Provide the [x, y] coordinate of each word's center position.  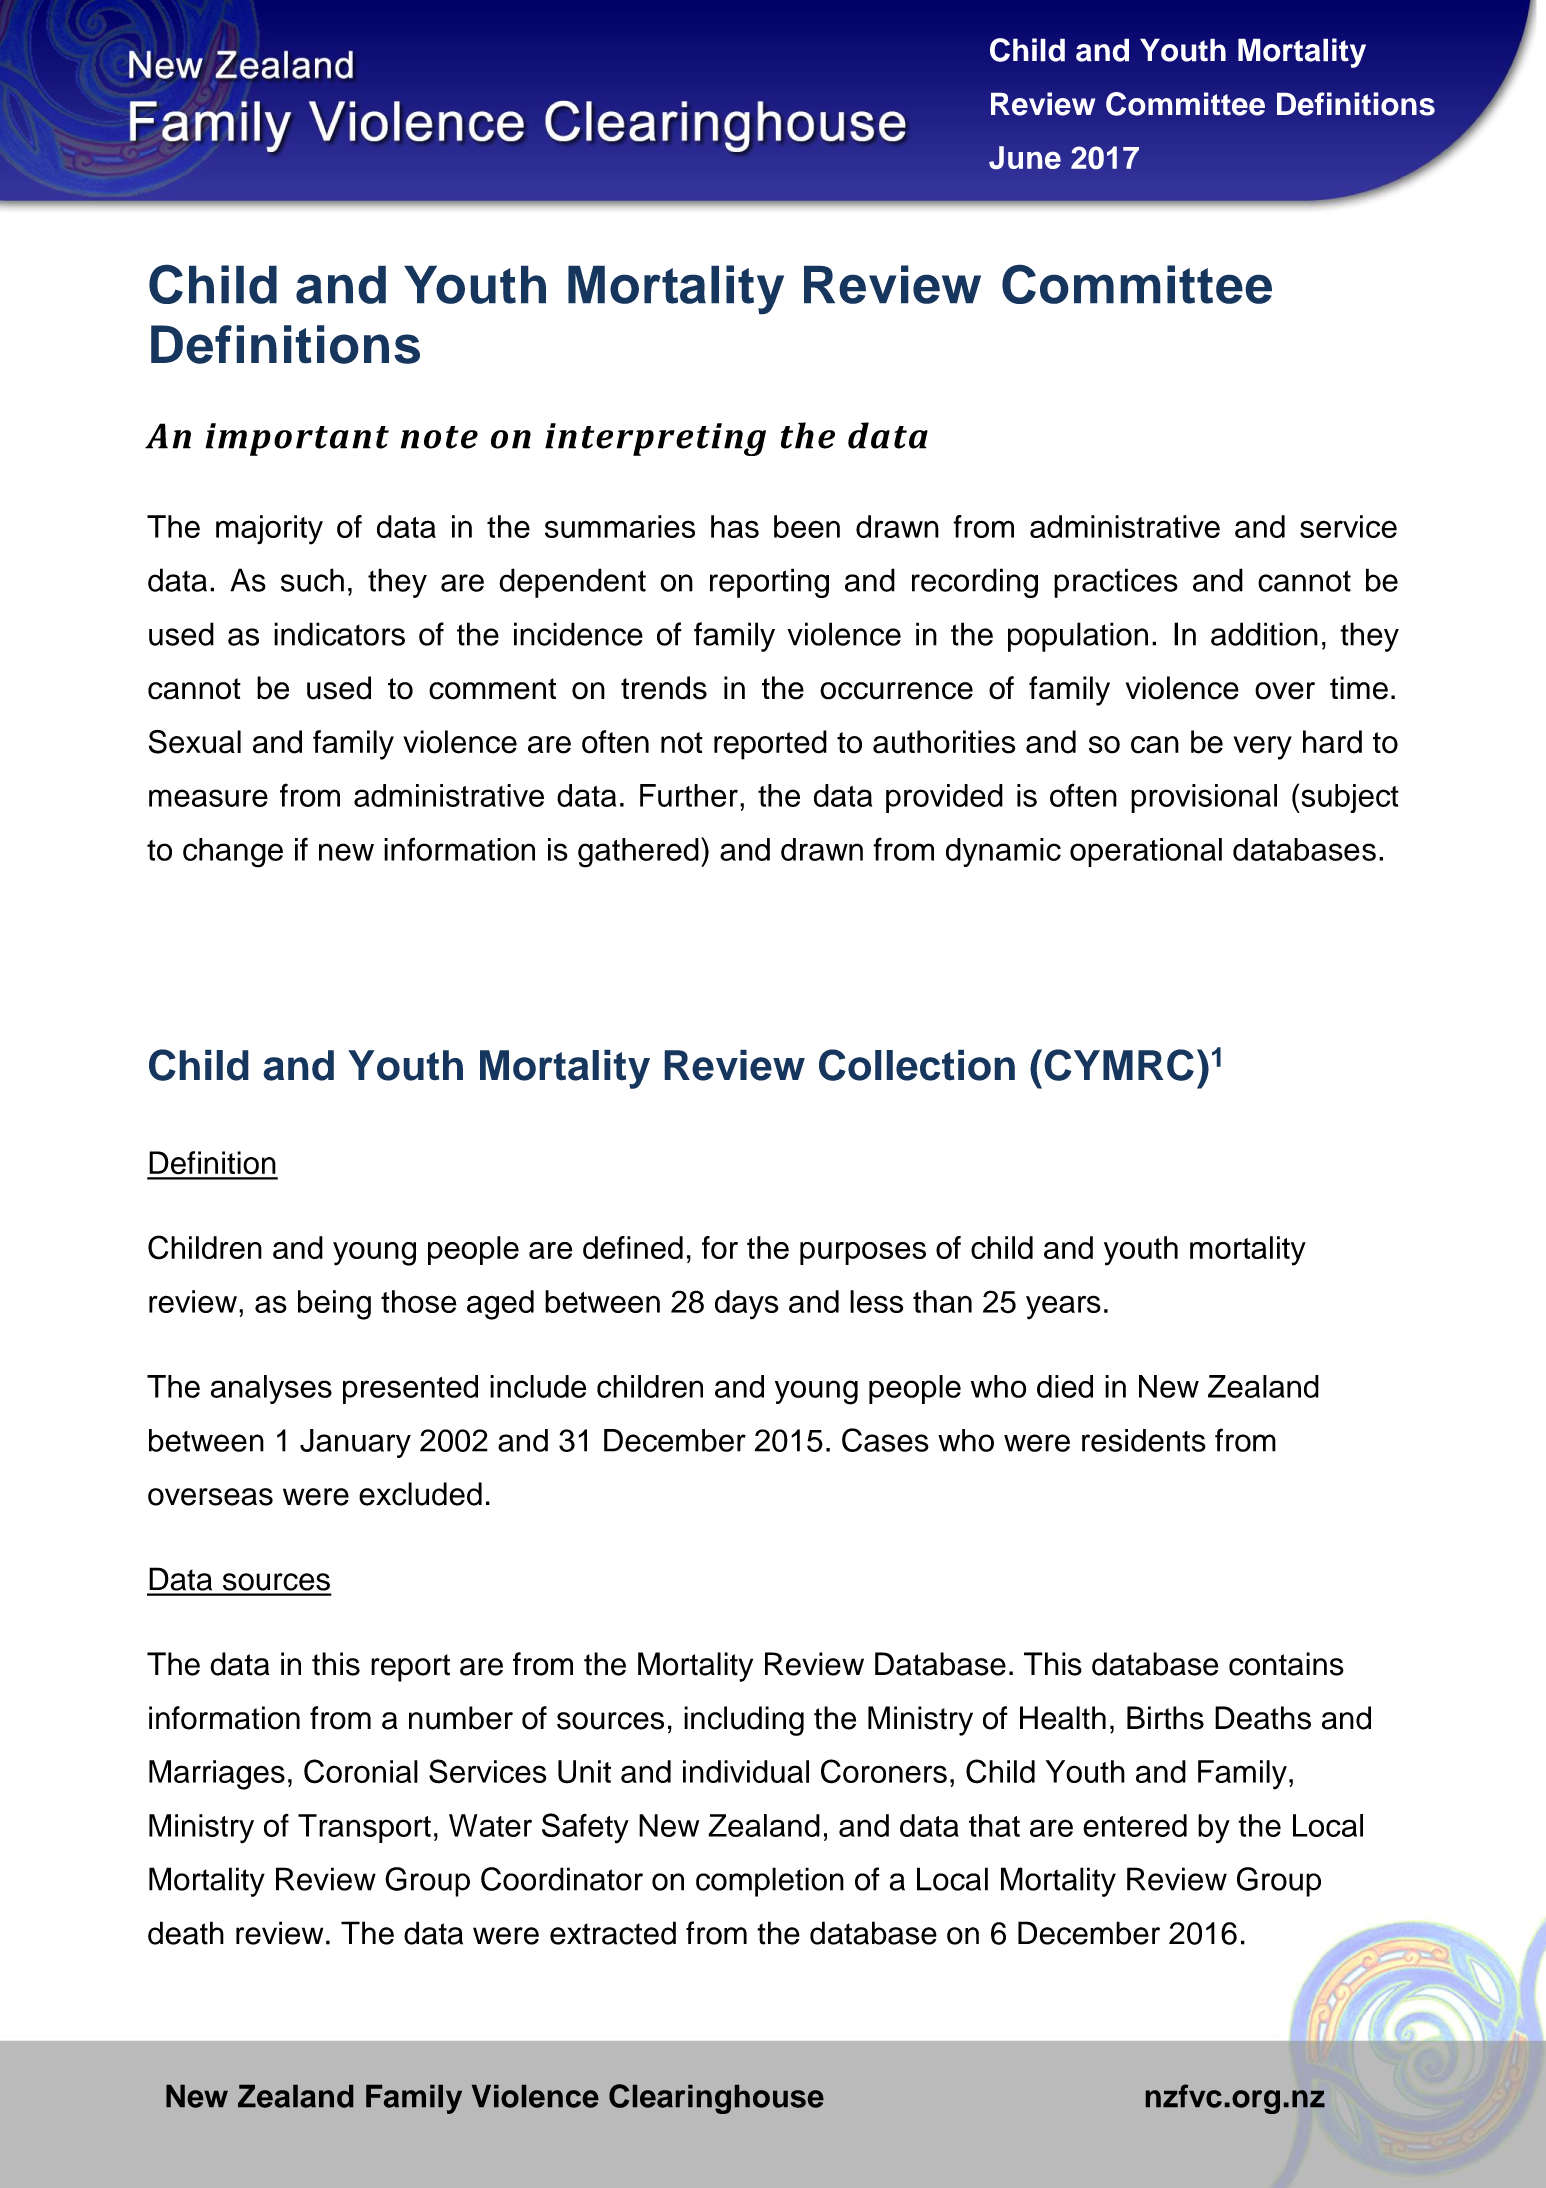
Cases [885, 1440]
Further [689, 795]
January [355, 1443]
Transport [364, 1828]
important [297, 439]
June [1025, 157]
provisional [1204, 798]
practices [1116, 583]
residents [1144, 1440]
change [233, 853]
